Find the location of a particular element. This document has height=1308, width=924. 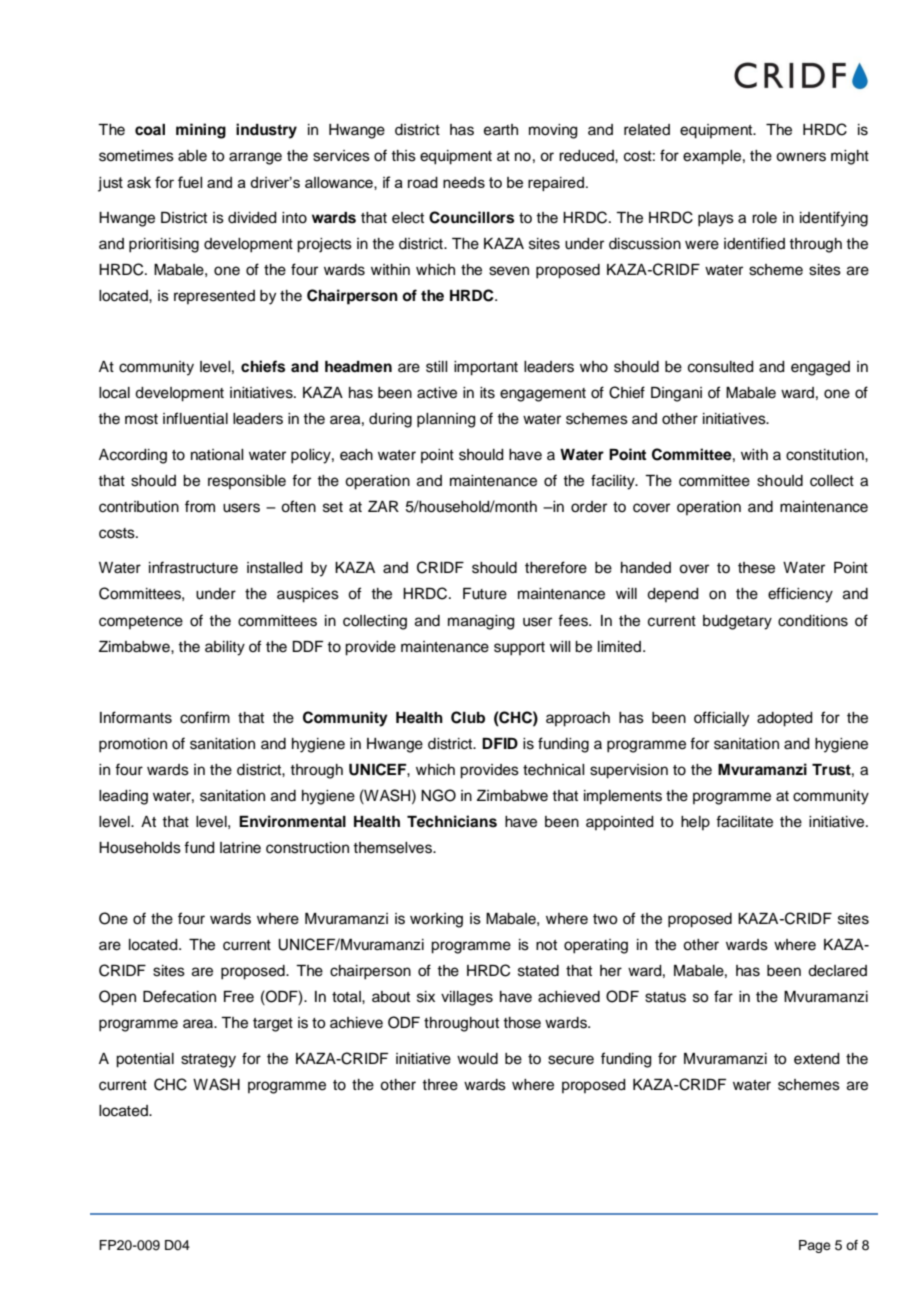

Technicians is located at coordinates (452, 821).
